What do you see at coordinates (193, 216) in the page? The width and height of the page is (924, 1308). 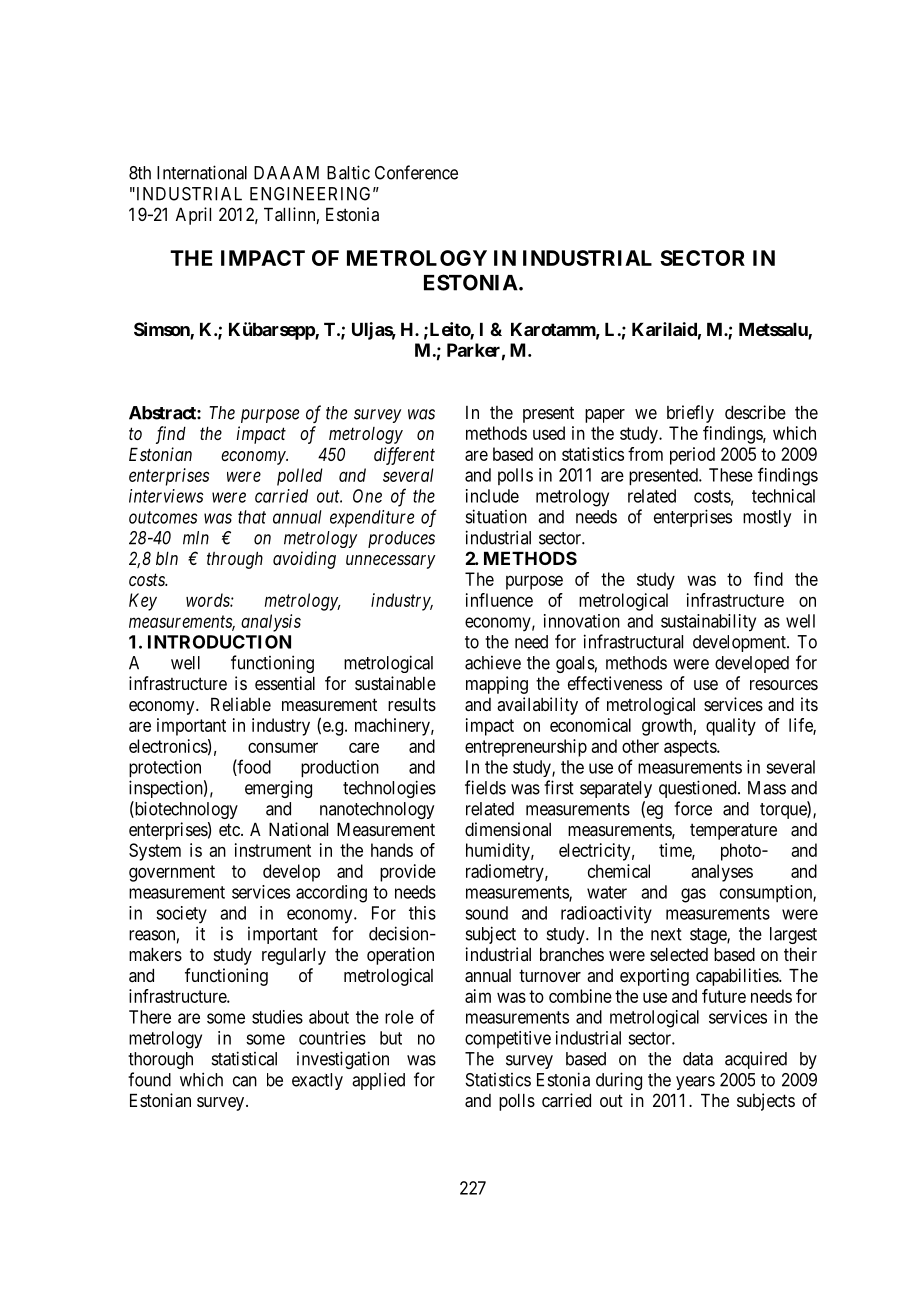 I see `April` at bounding box center [193, 216].
